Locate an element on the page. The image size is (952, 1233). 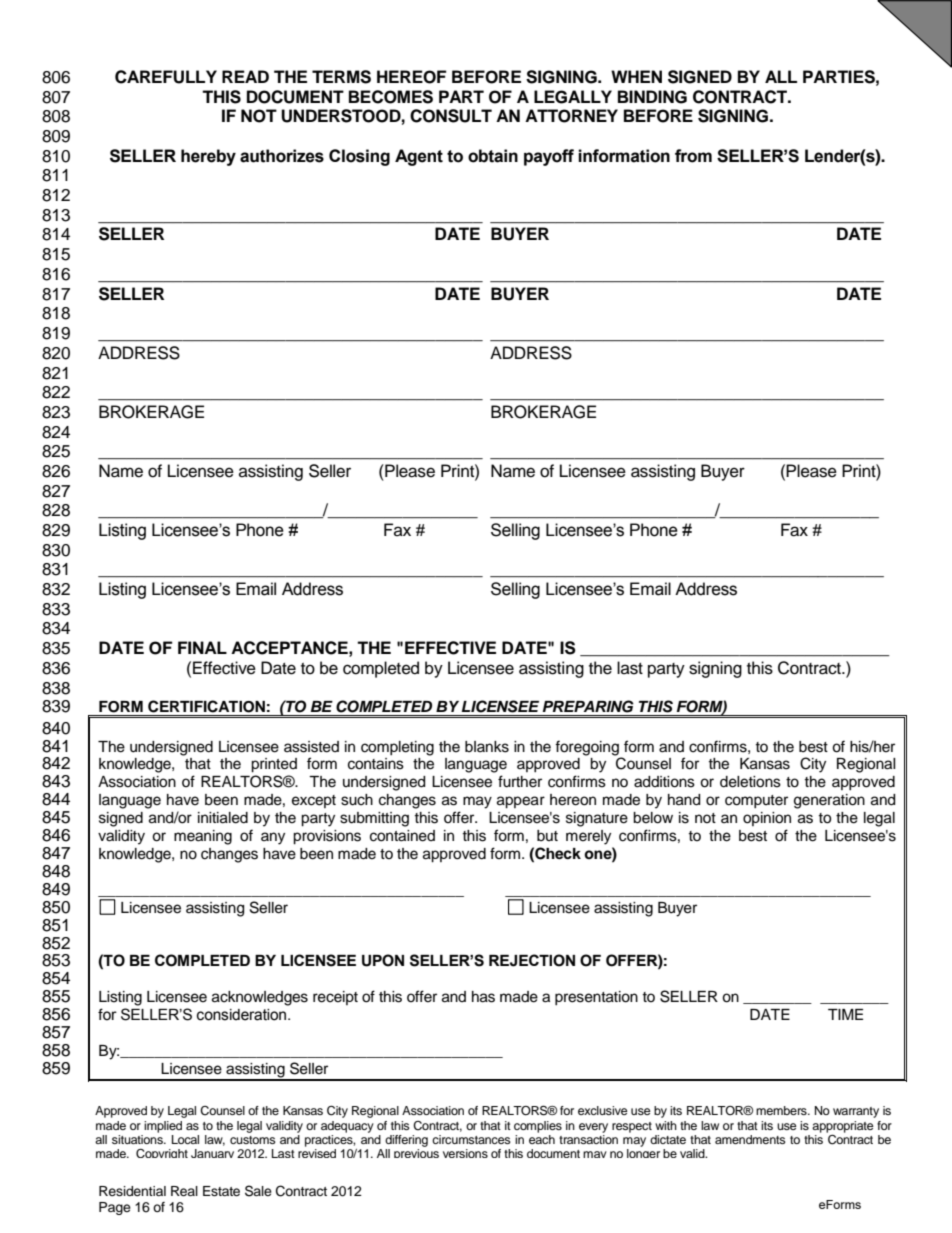
foregoing is located at coordinates (588, 749).
